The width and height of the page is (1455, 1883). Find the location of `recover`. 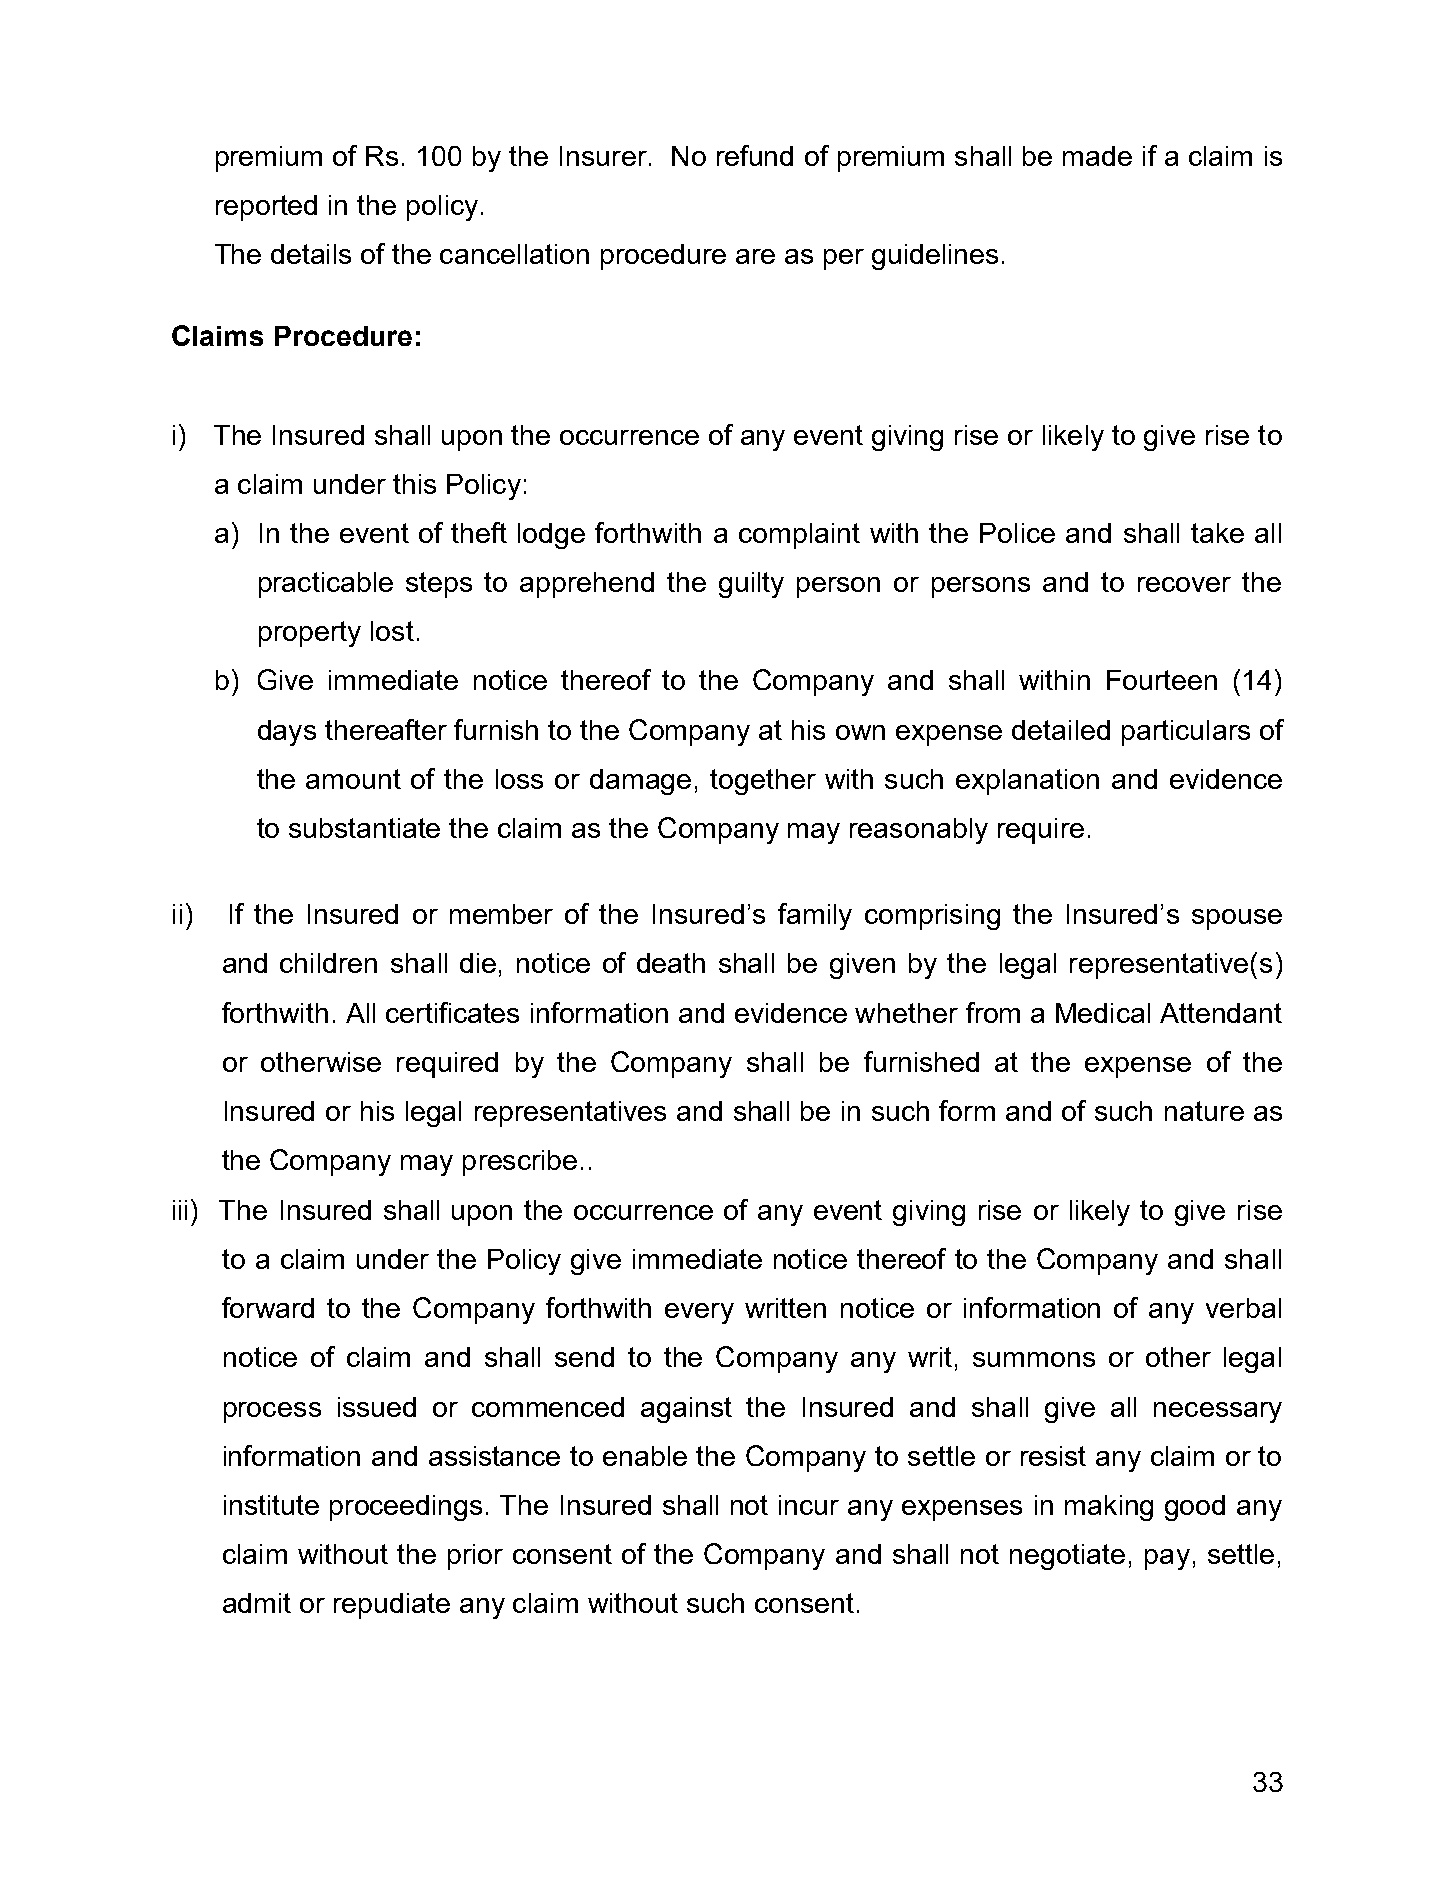

recover is located at coordinates (1184, 584).
